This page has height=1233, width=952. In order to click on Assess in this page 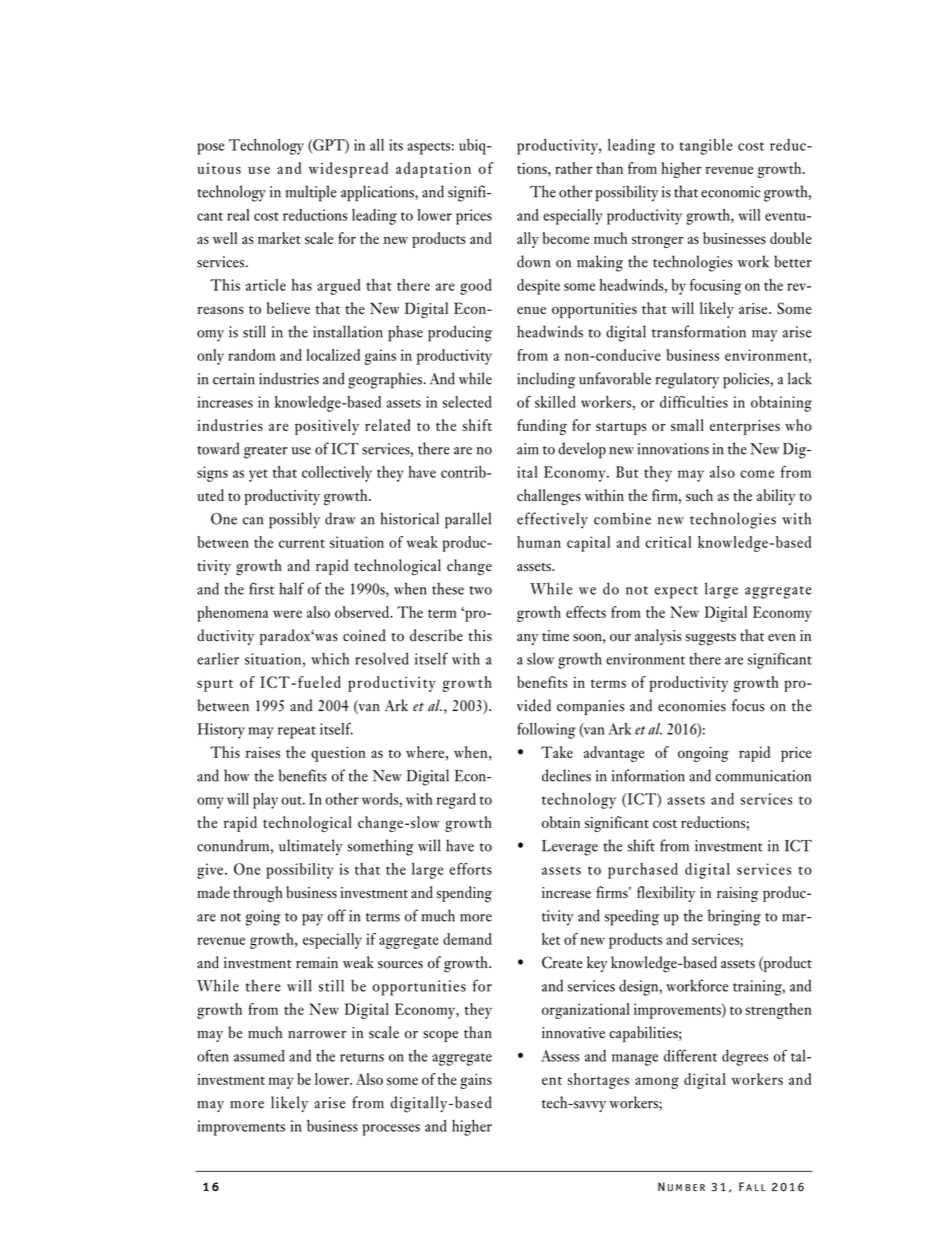, I will do `click(560, 1056)`.
